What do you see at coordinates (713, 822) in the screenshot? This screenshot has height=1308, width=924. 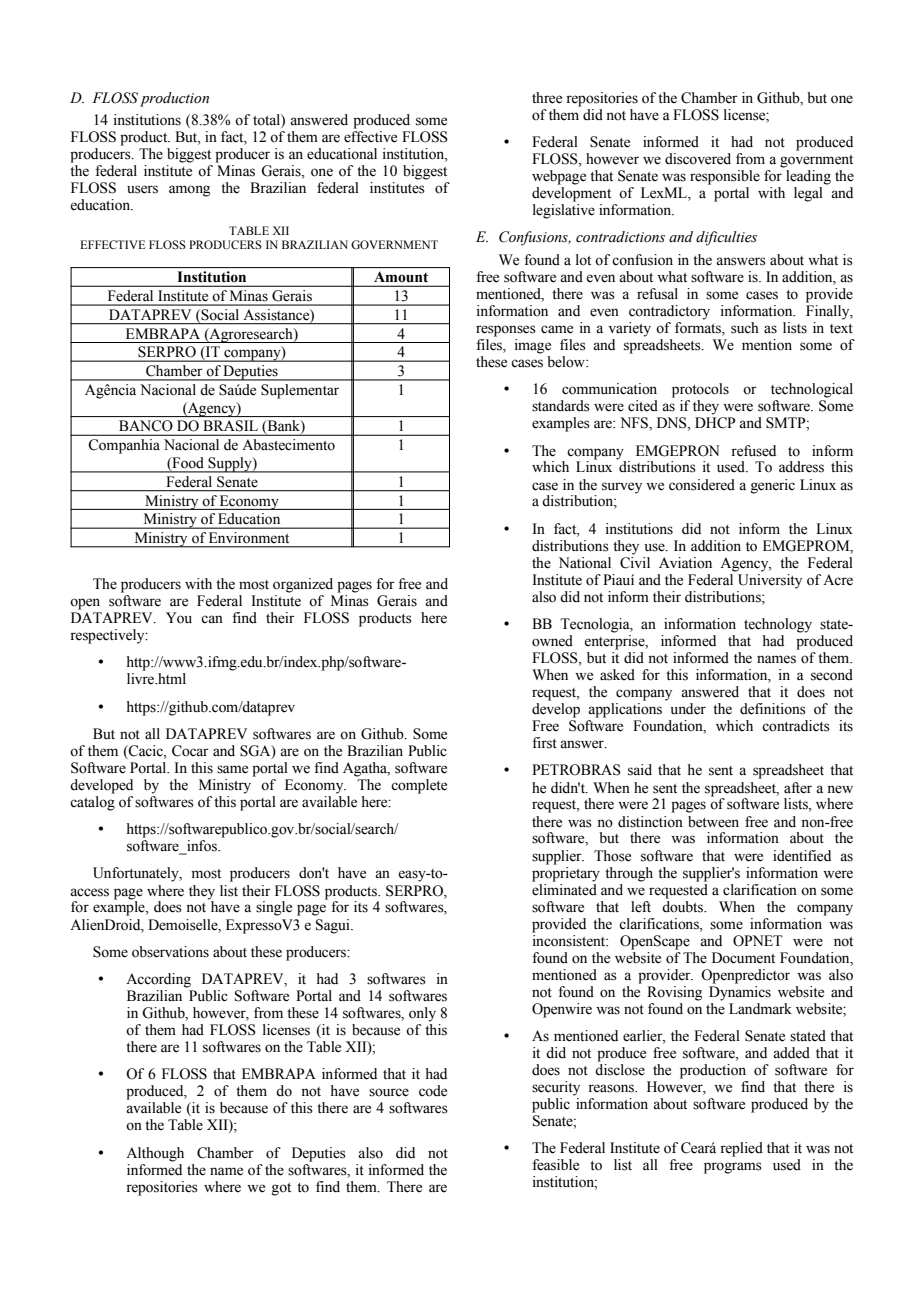 I see `between` at bounding box center [713, 822].
